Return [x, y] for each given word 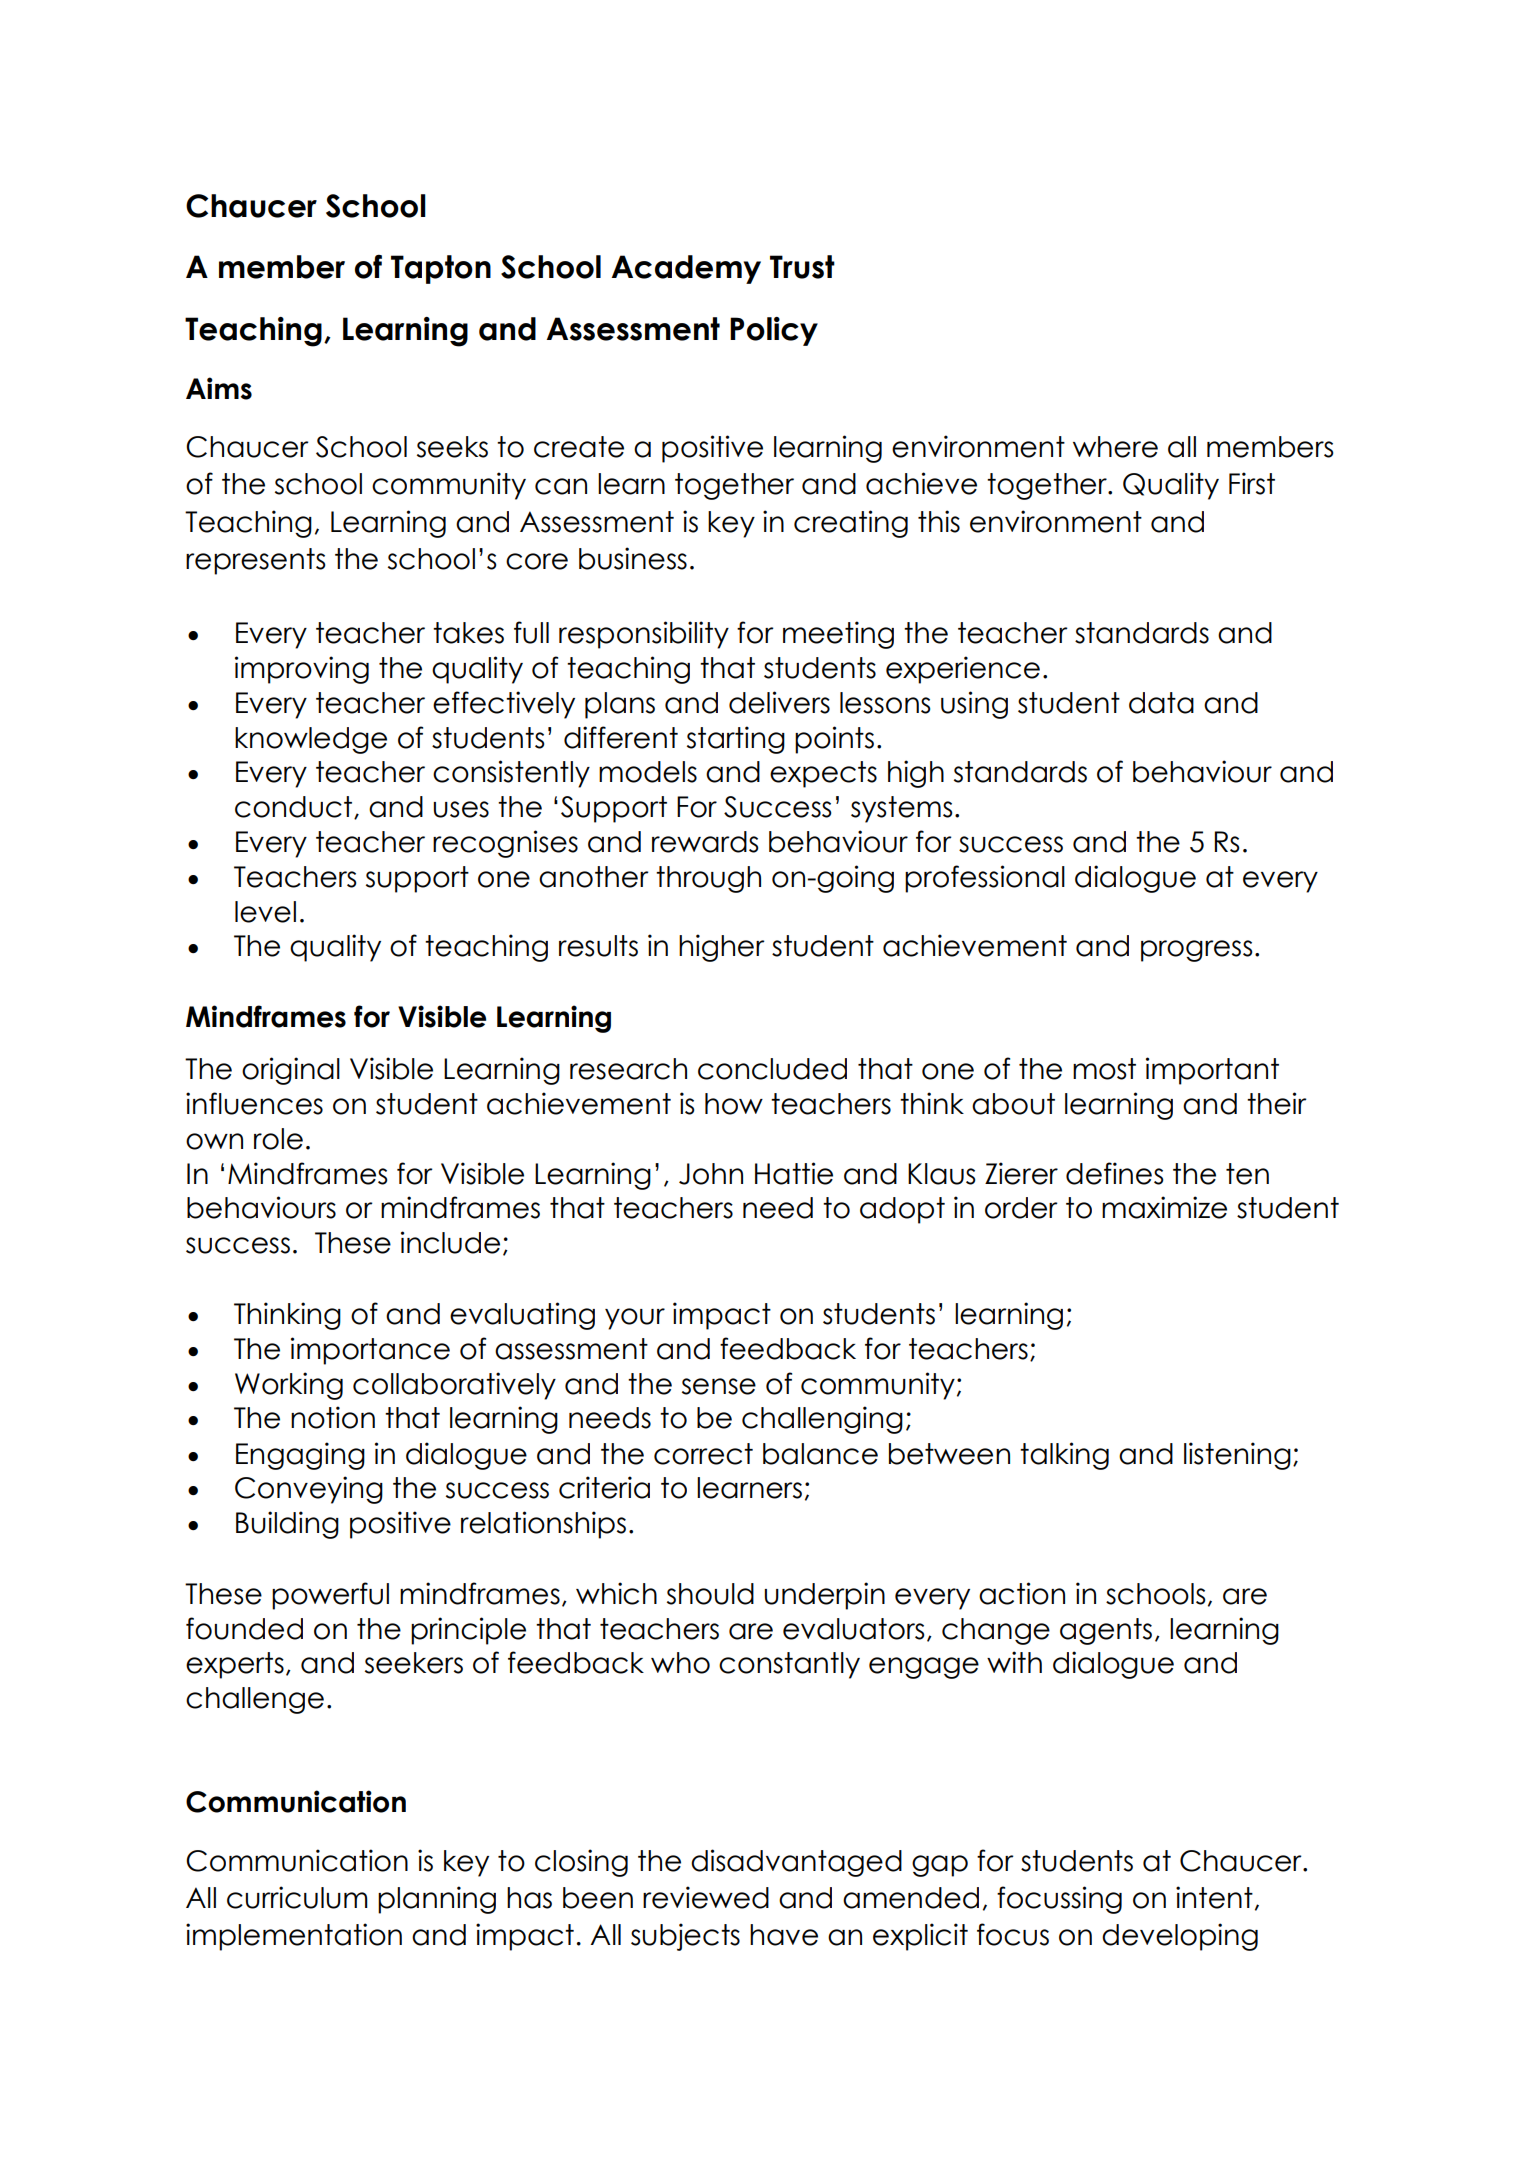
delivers [779, 702]
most [1104, 1069]
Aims [219, 388]
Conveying [309, 1490]
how [734, 1104]
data [1161, 703]
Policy [774, 331]
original [291, 1071]
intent [1214, 1897]
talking [1064, 1456]
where [1115, 447]
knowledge [311, 740]
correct [703, 1454]
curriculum [297, 1897]
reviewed [706, 1897]
